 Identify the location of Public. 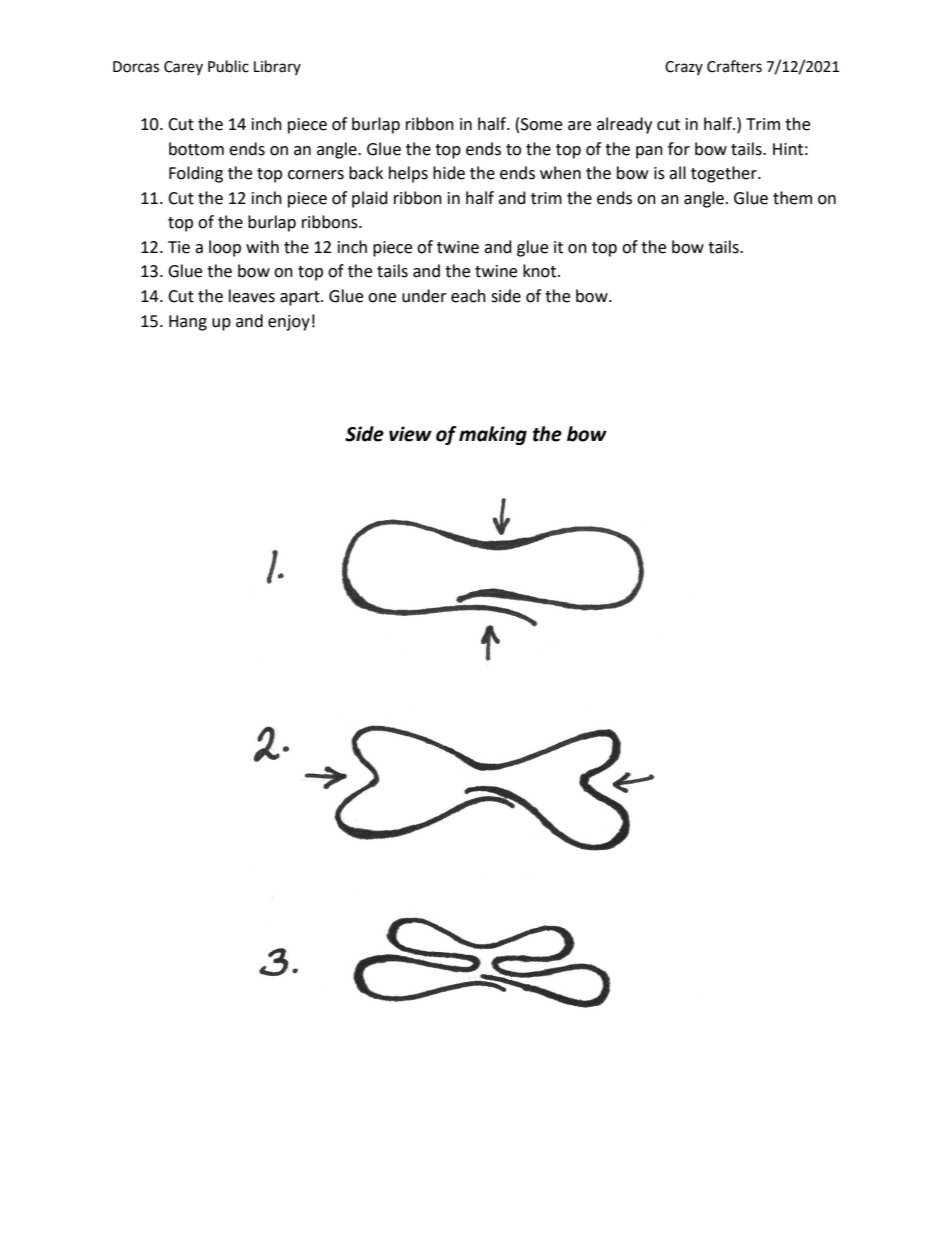
(228, 66).
